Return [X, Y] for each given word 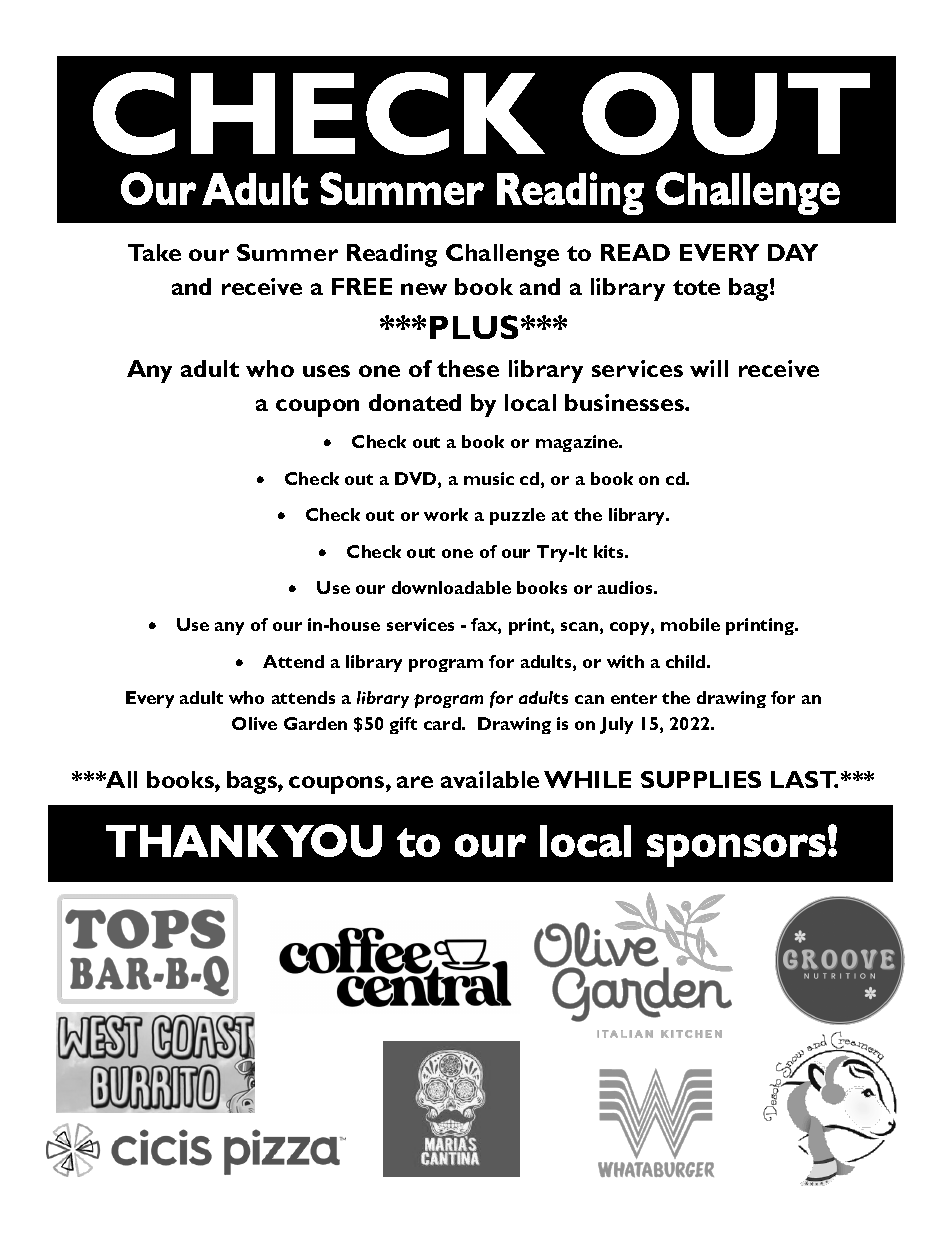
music [489, 478]
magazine [578, 443]
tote [696, 287]
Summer [287, 252]
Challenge [502, 255]
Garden [315, 723]
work [446, 514]
